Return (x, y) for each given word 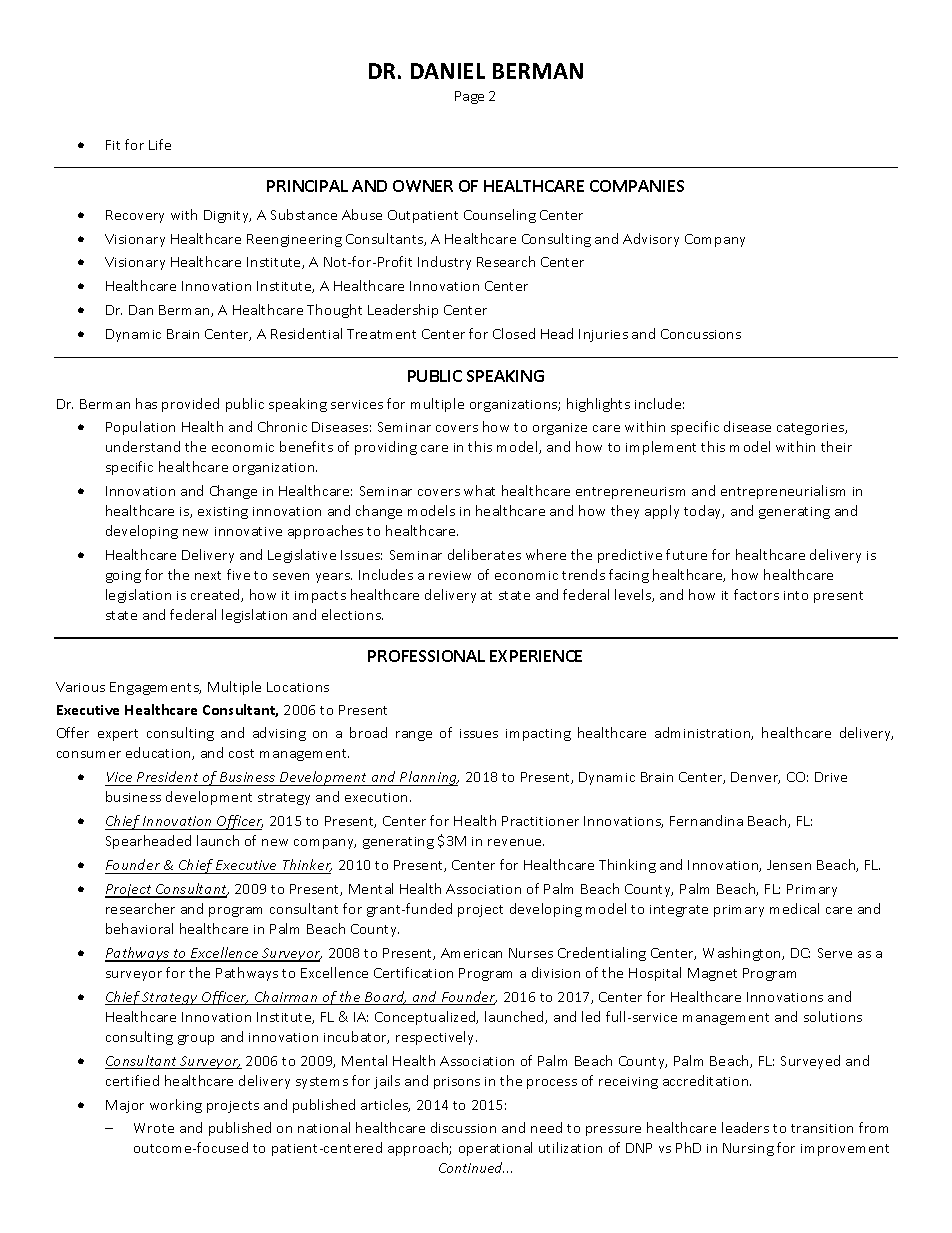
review (450, 575)
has (146, 403)
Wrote (154, 1128)
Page (469, 97)
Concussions (701, 334)
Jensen (789, 865)
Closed (514, 333)
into (796, 595)
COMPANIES (637, 186)
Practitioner (540, 821)
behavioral (139, 928)
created (216, 595)
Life (160, 144)
